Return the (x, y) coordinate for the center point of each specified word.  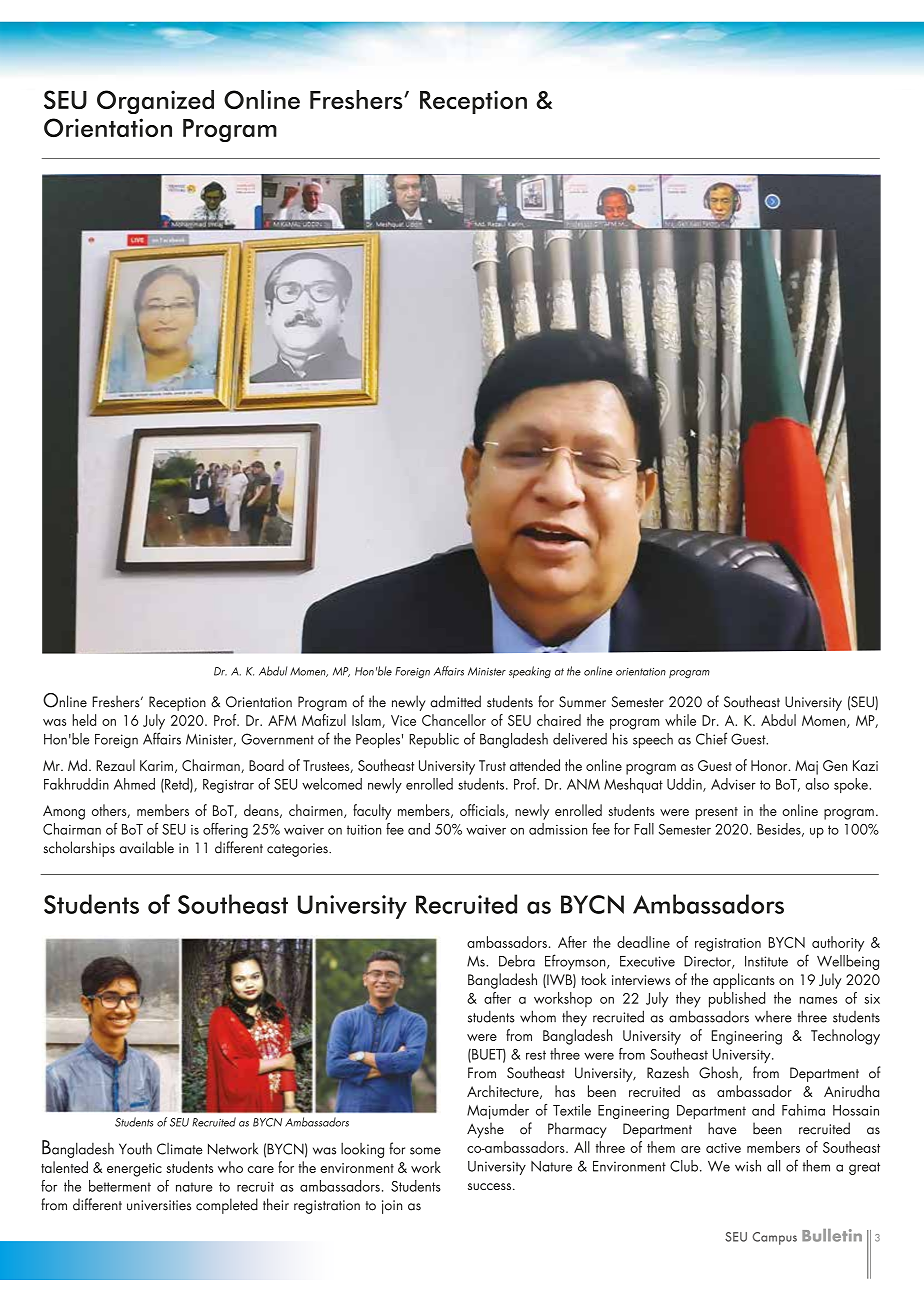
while (680, 720)
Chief (711, 738)
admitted (455, 701)
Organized (155, 102)
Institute (766, 961)
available (147, 847)
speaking (530, 672)
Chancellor (454, 720)
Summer (582, 702)
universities (159, 1205)
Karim (156, 765)
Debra (517, 961)
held (84, 720)
